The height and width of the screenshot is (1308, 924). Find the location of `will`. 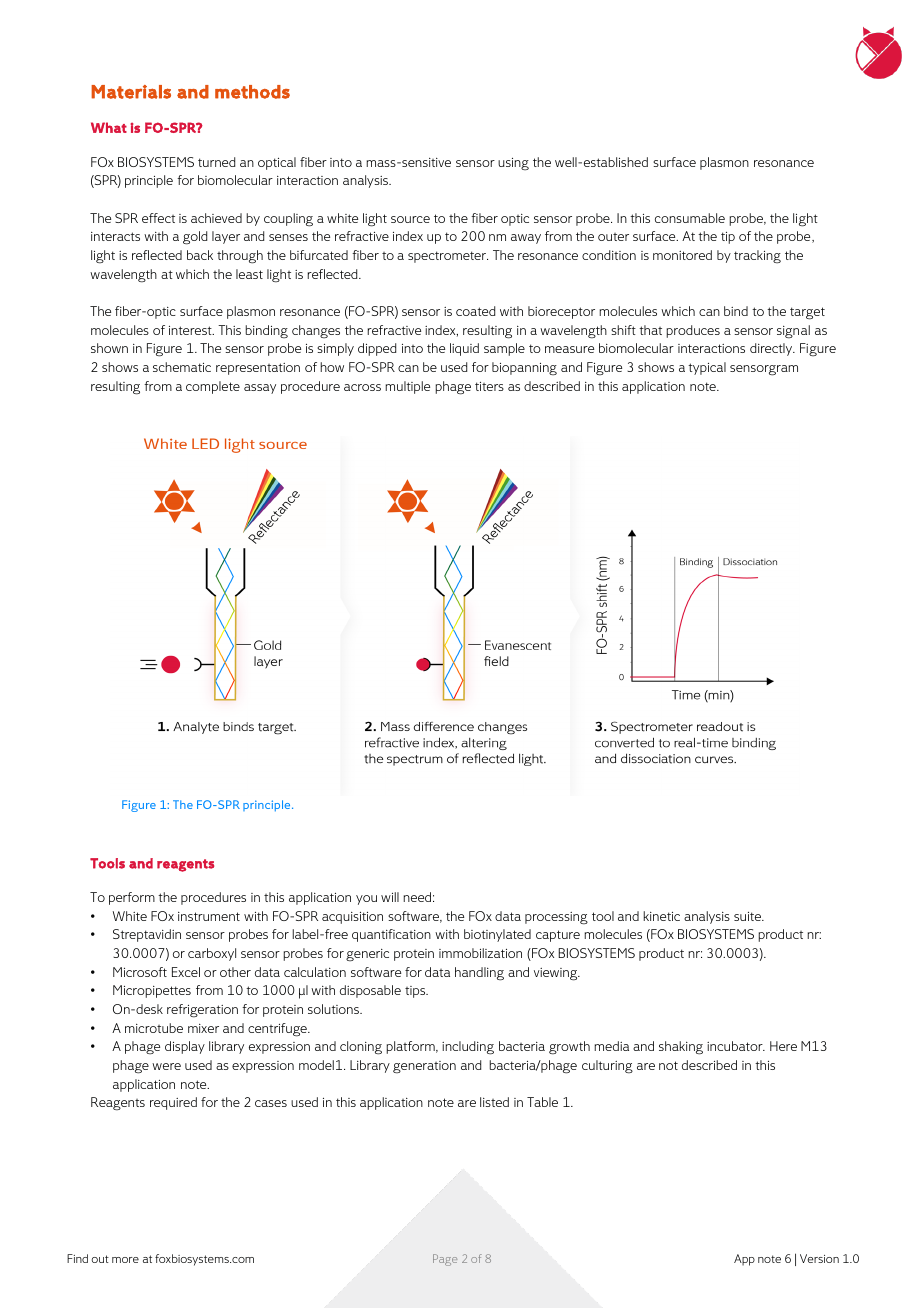

will is located at coordinates (390, 897).
